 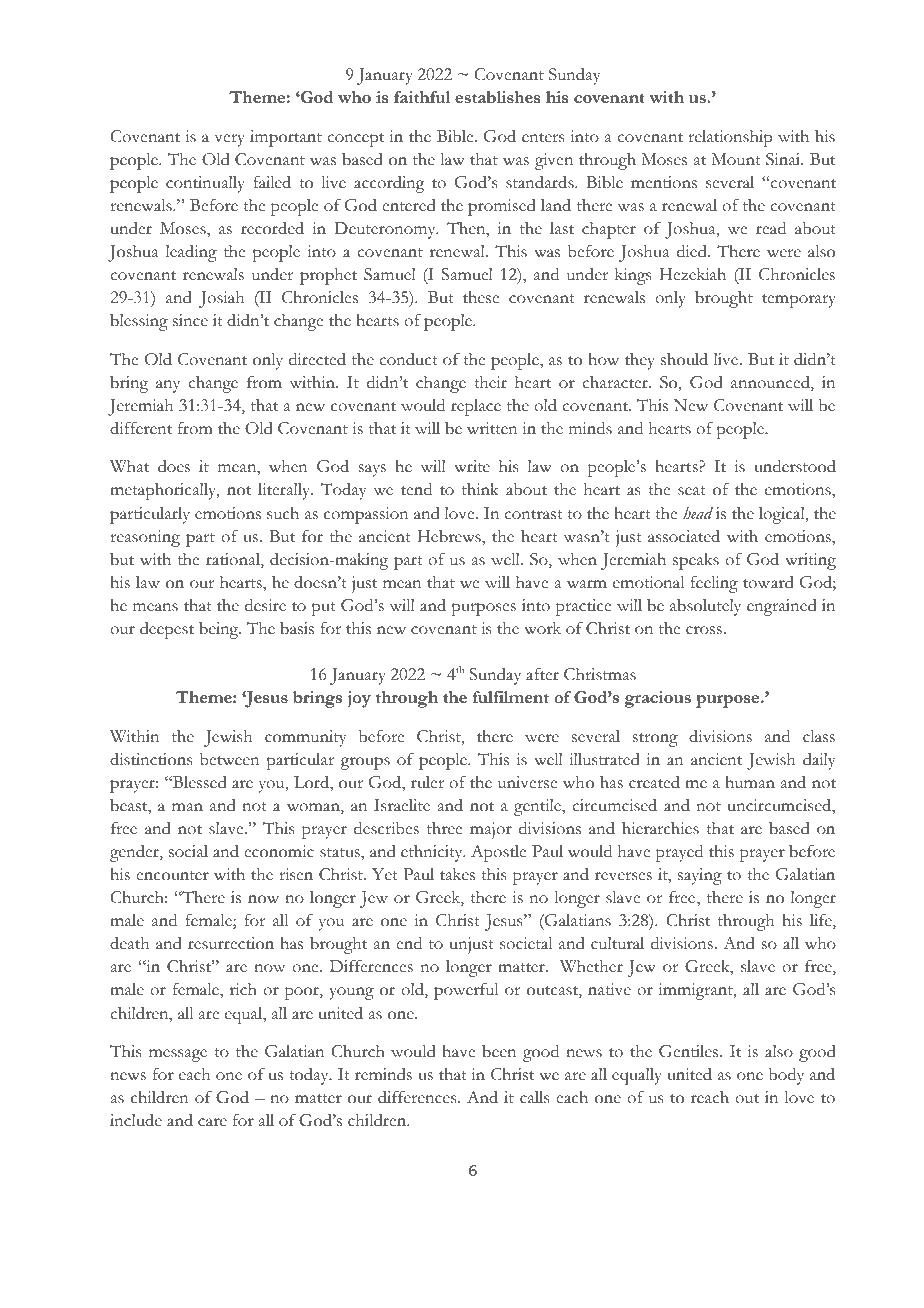 I want to click on saying, so click(x=700, y=876).
